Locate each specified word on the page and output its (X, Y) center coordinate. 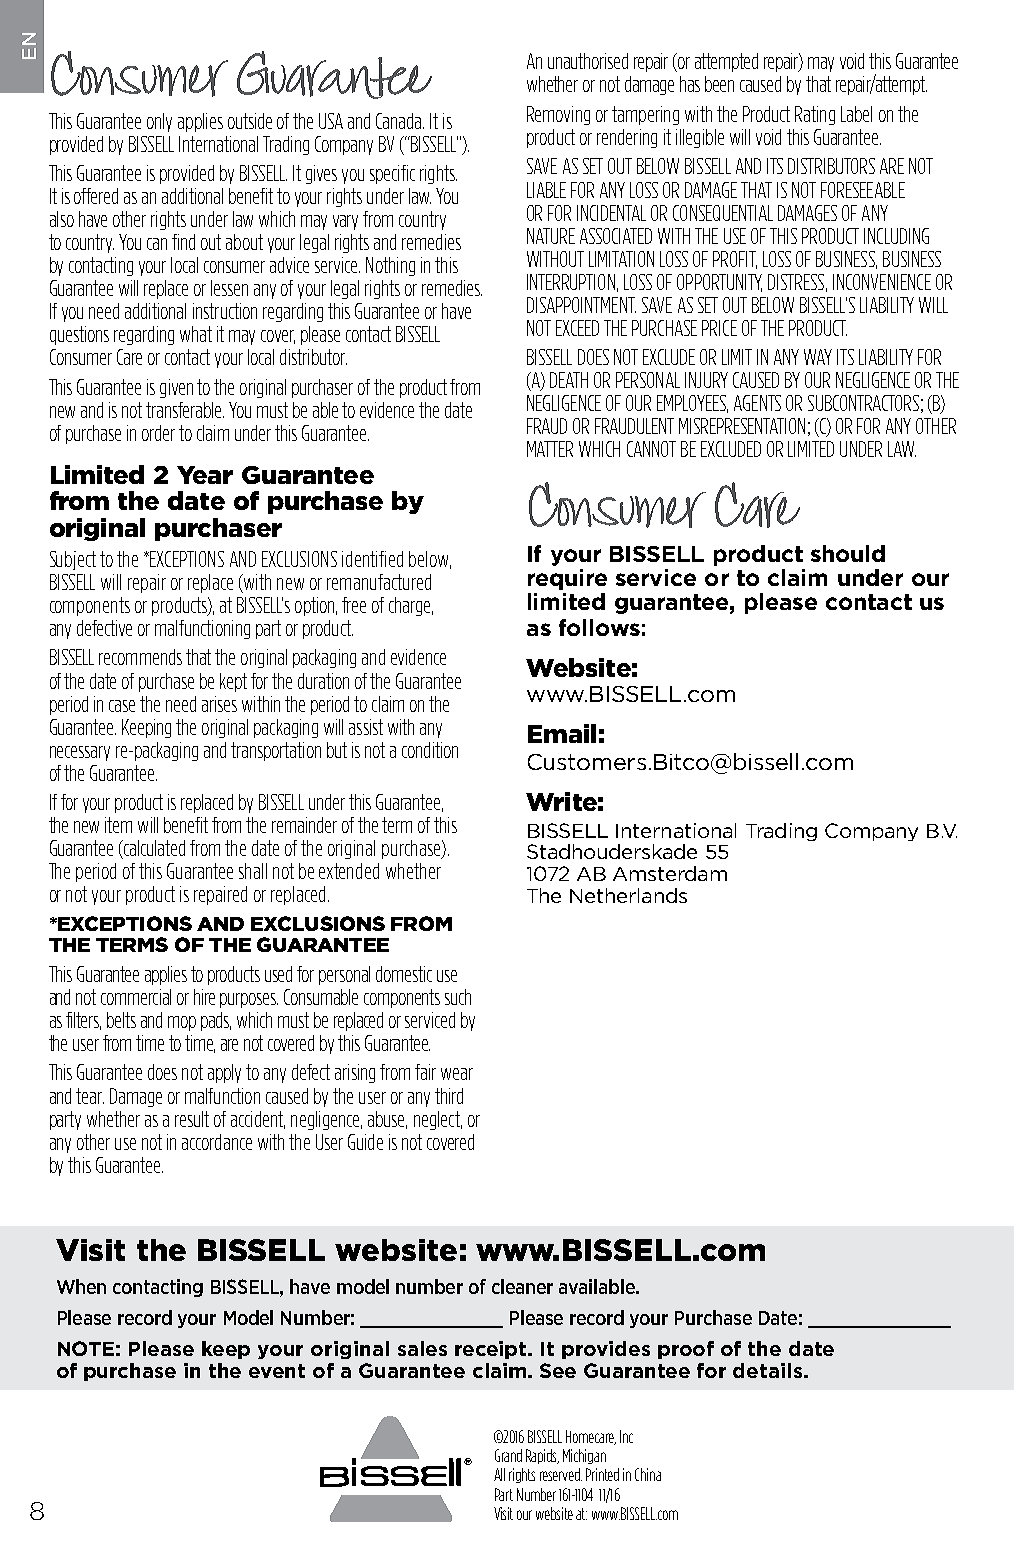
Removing (558, 115)
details (769, 1370)
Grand (508, 1455)
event (277, 1371)
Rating (815, 115)
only (159, 122)
